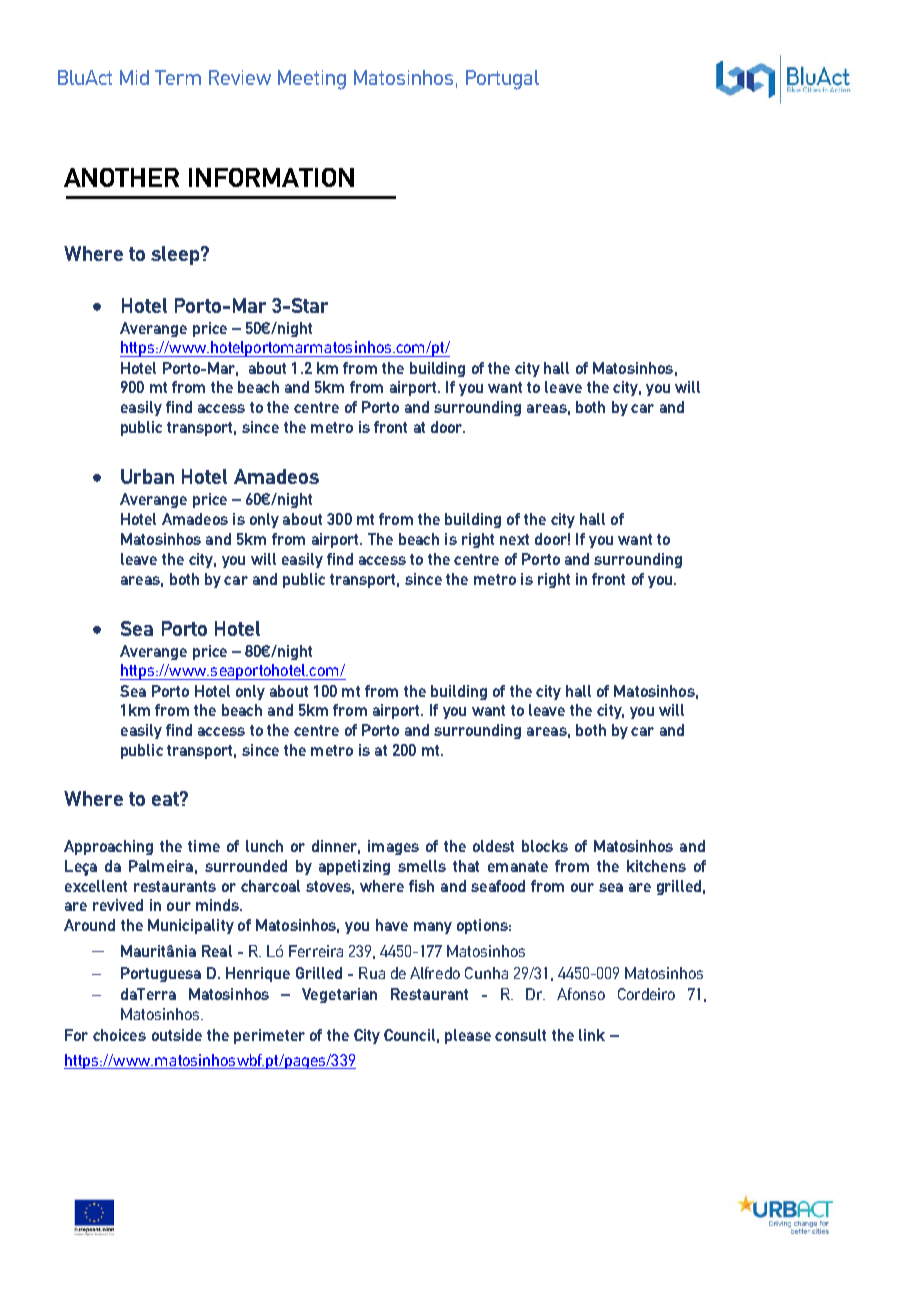 This page has height=1307, width=924. What do you see at coordinates (177, 1035) in the page?
I see `outside` at bounding box center [177, 1035].
